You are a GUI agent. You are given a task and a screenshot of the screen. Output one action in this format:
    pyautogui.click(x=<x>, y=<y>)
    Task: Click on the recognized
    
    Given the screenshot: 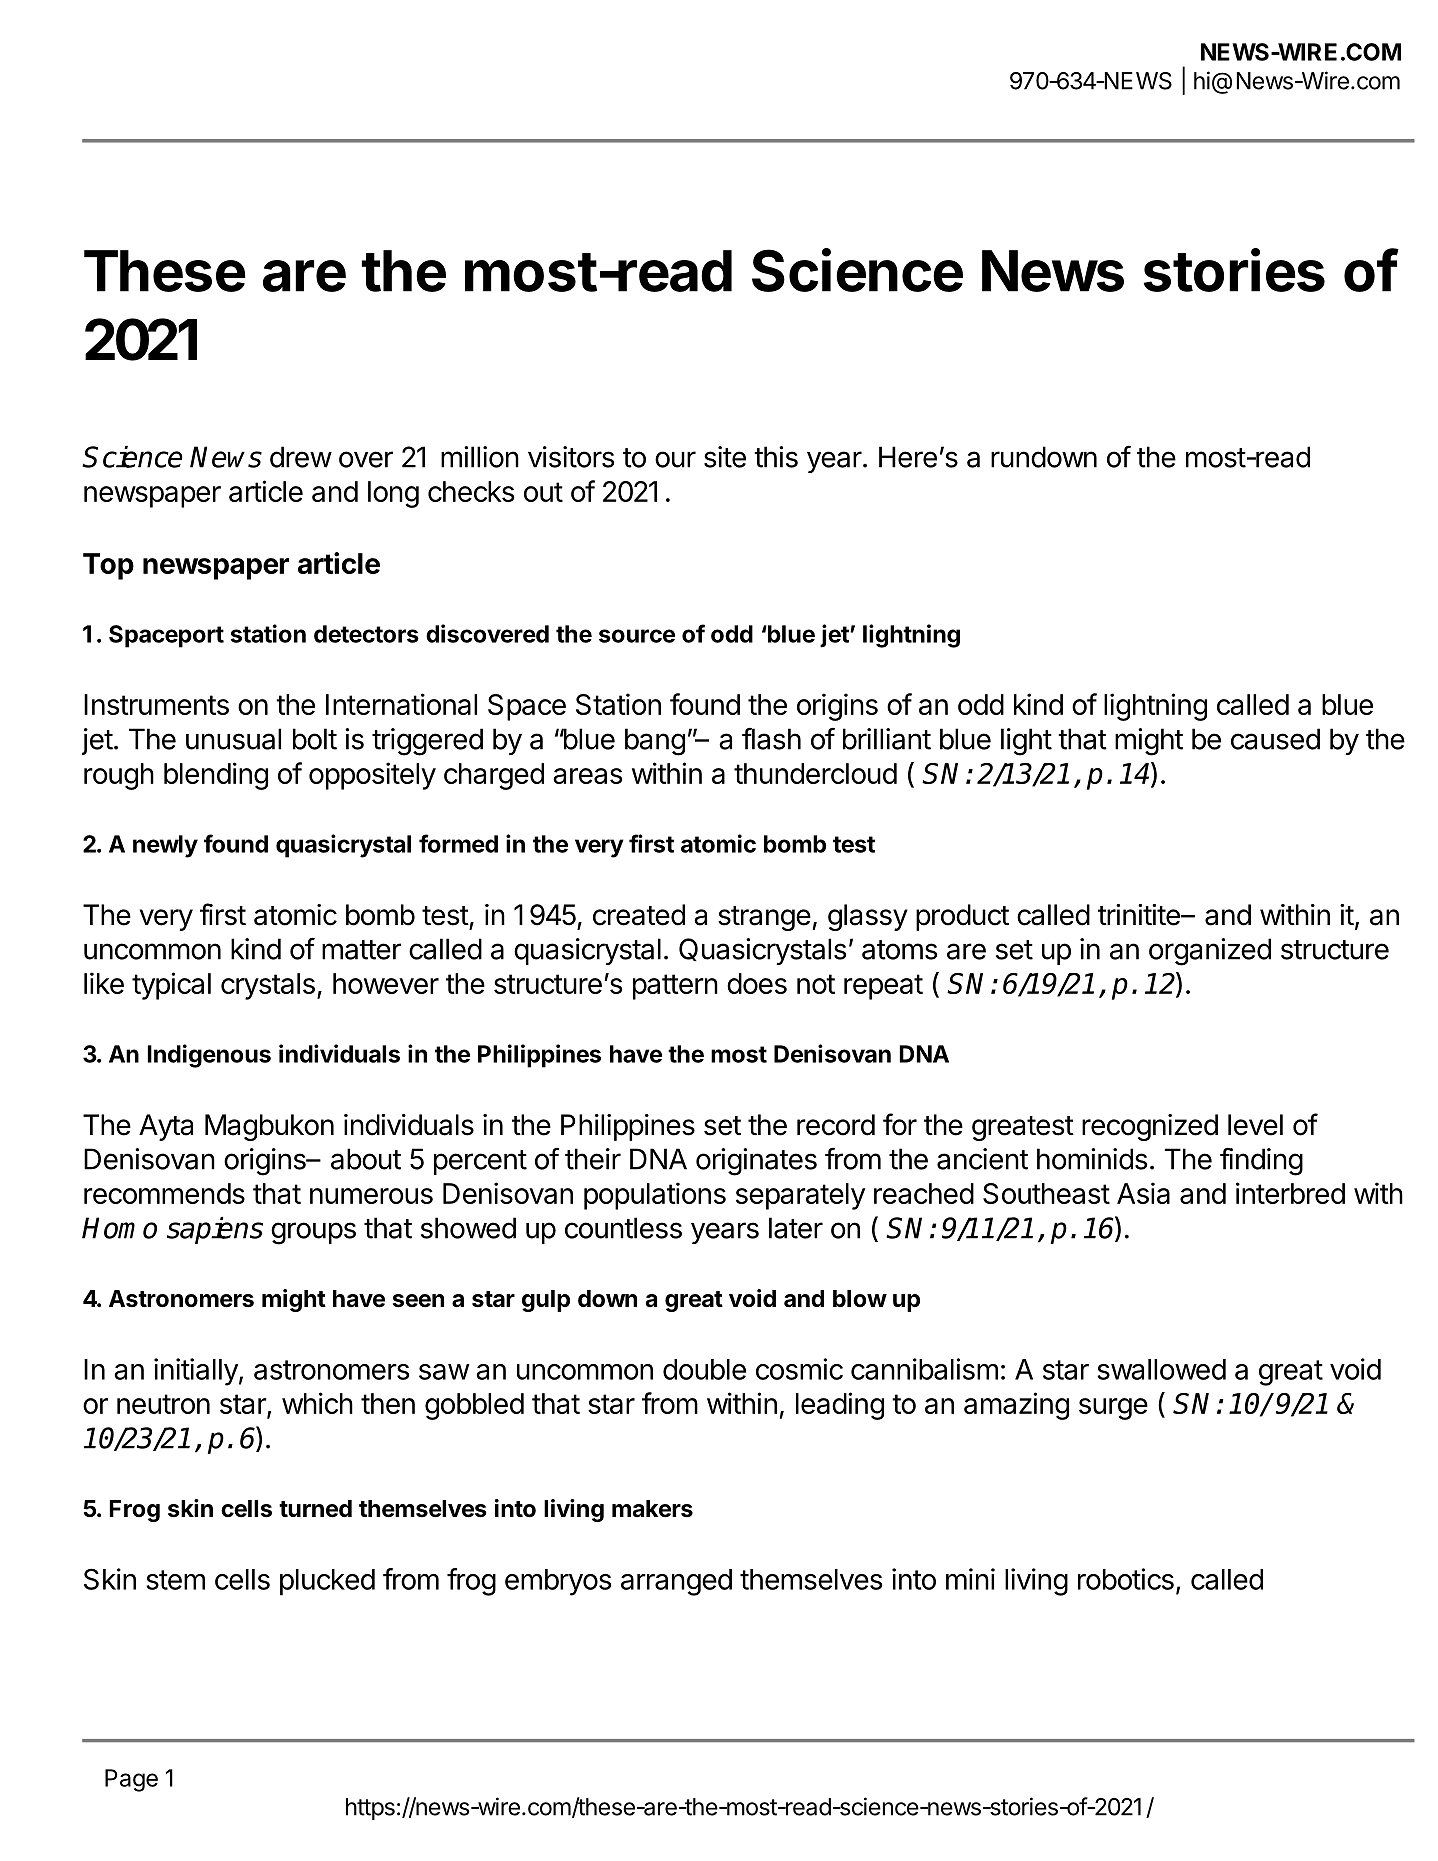 What is the action you would take?
    pyautogui.click(x=1150, y=1127)
